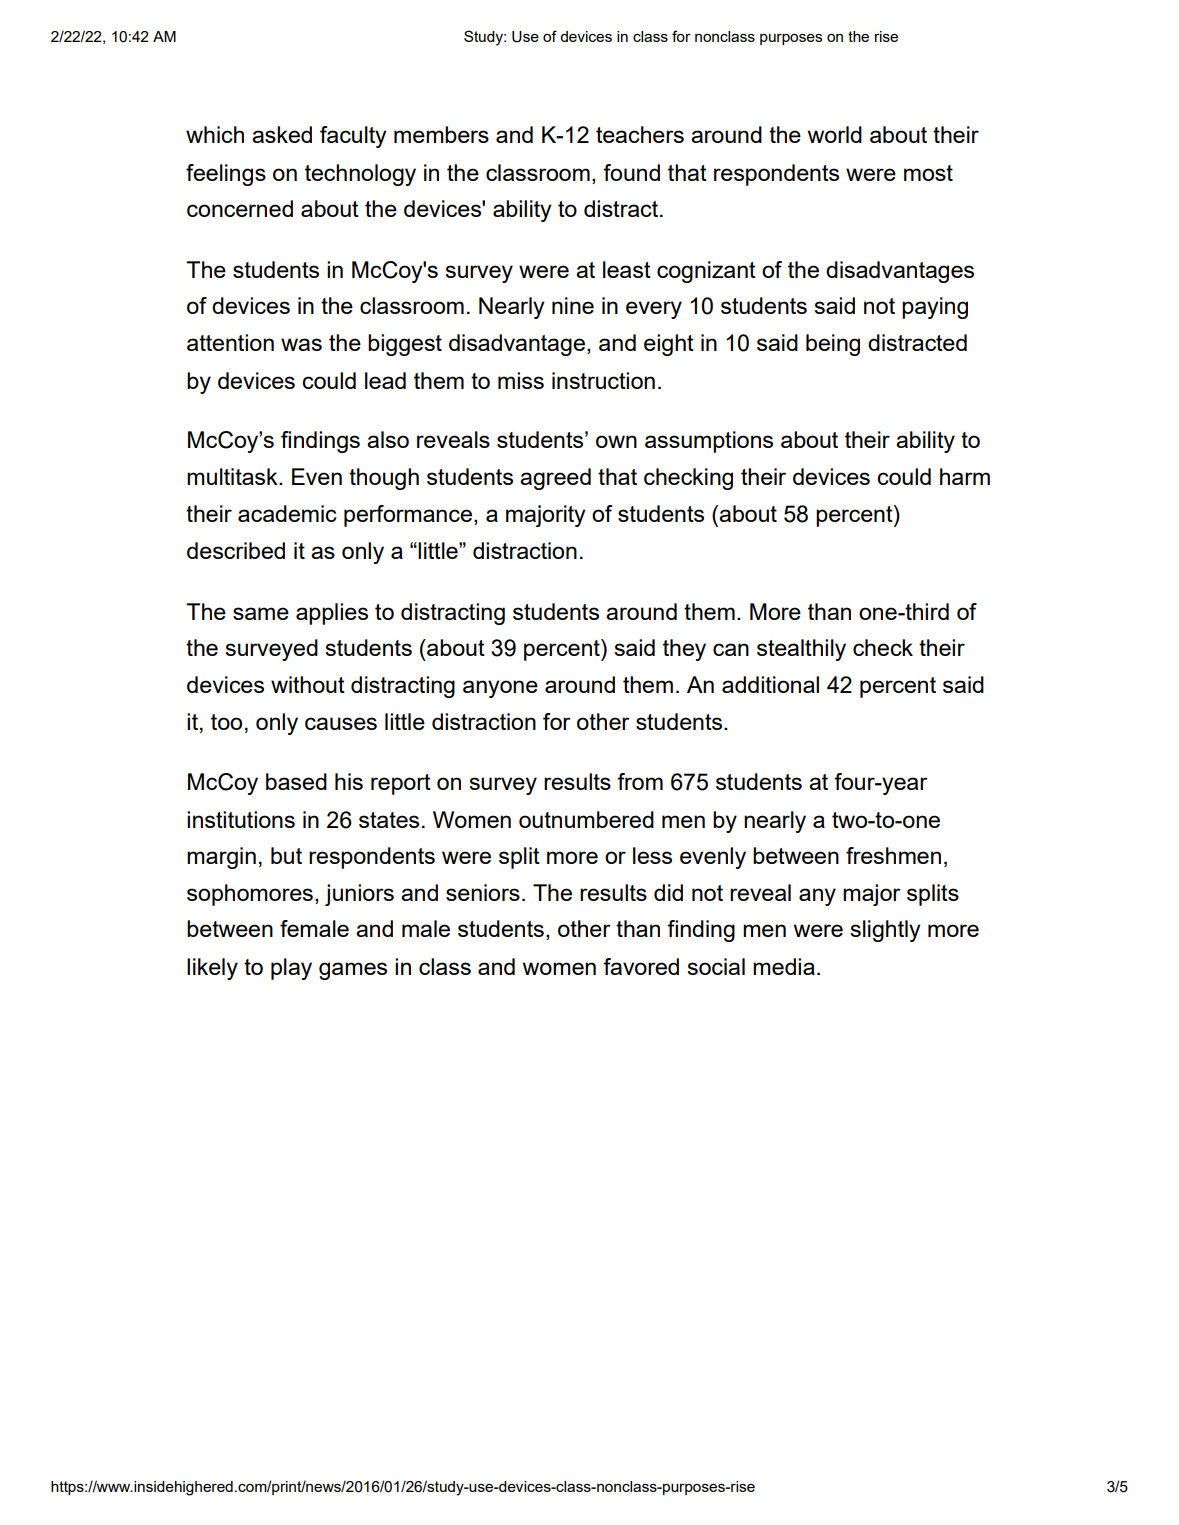  What do you see at coordinates (641, 966) in the screenshot?
I see `favored` at bounding box center [641, 966].
